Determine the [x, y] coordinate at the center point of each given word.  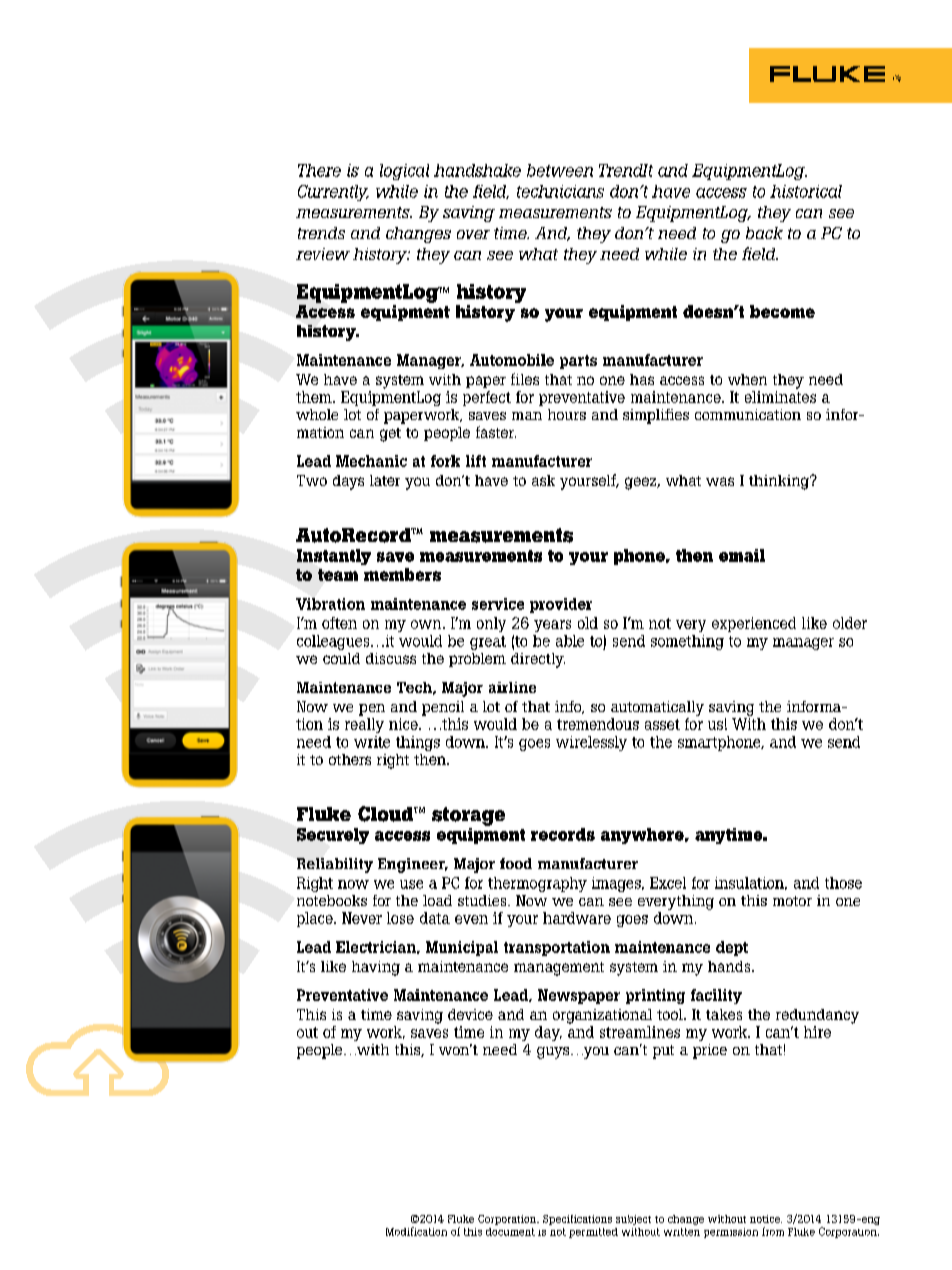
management [559, 969]
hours [567, 414]
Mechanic [371, 461]
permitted [593, 1233]
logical [404, 172]
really [364, 725]
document [510, 1232]
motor [792, 901]
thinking [780, 482]
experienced [754, 624]
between [560, 170]
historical [806, 191]
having [376, 968]
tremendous [598, 724]
